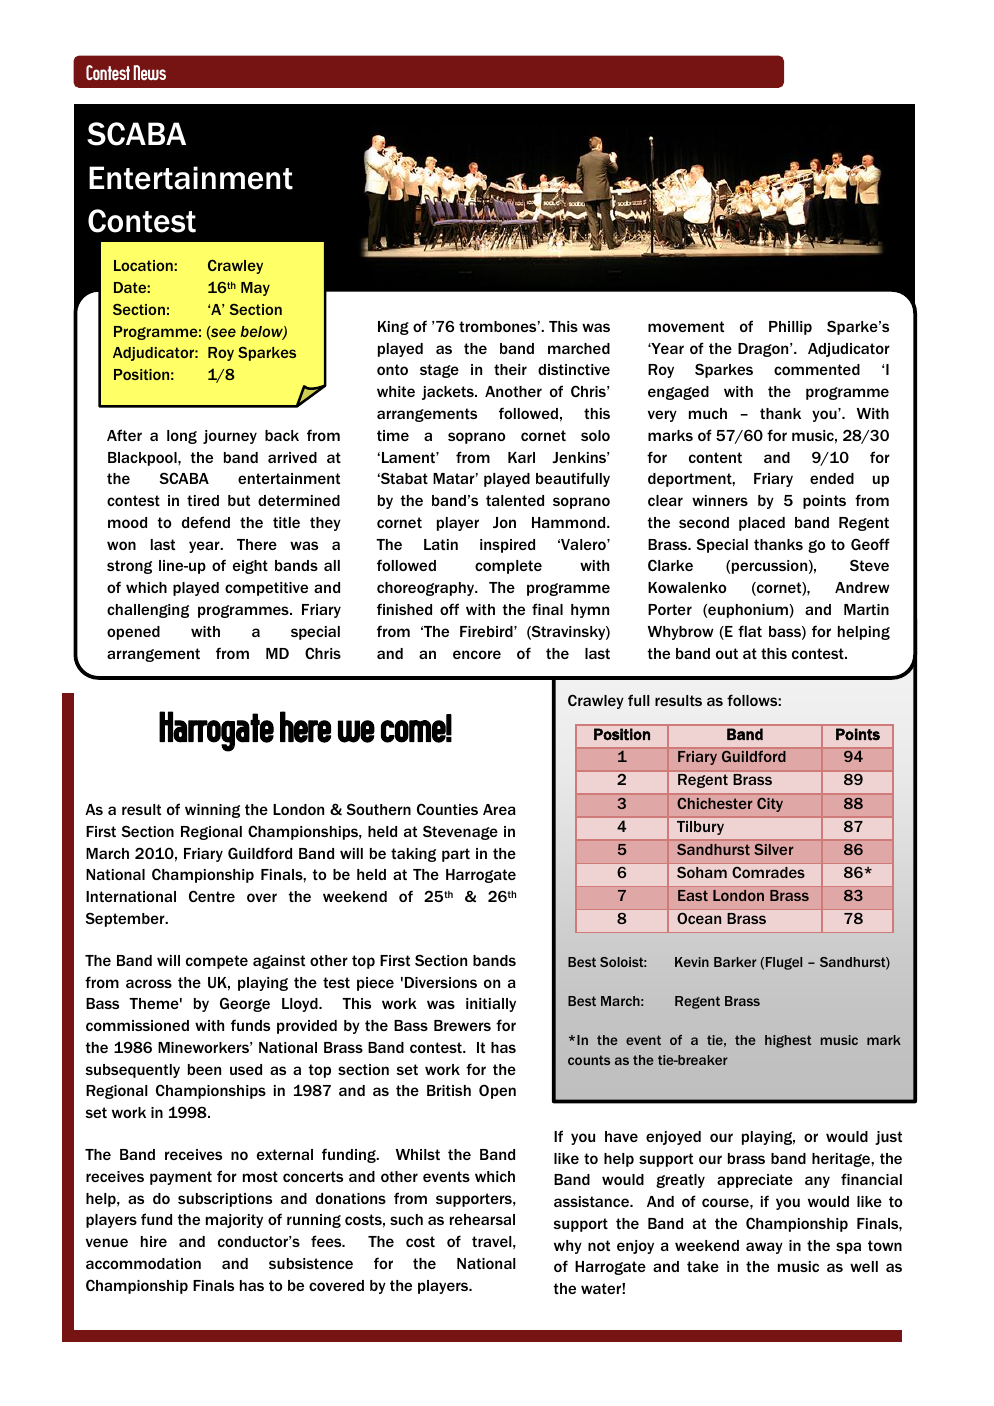  What do you see at coordinates (832, 478) in the document?
I see `ended` at bounding box center [832, 478].
